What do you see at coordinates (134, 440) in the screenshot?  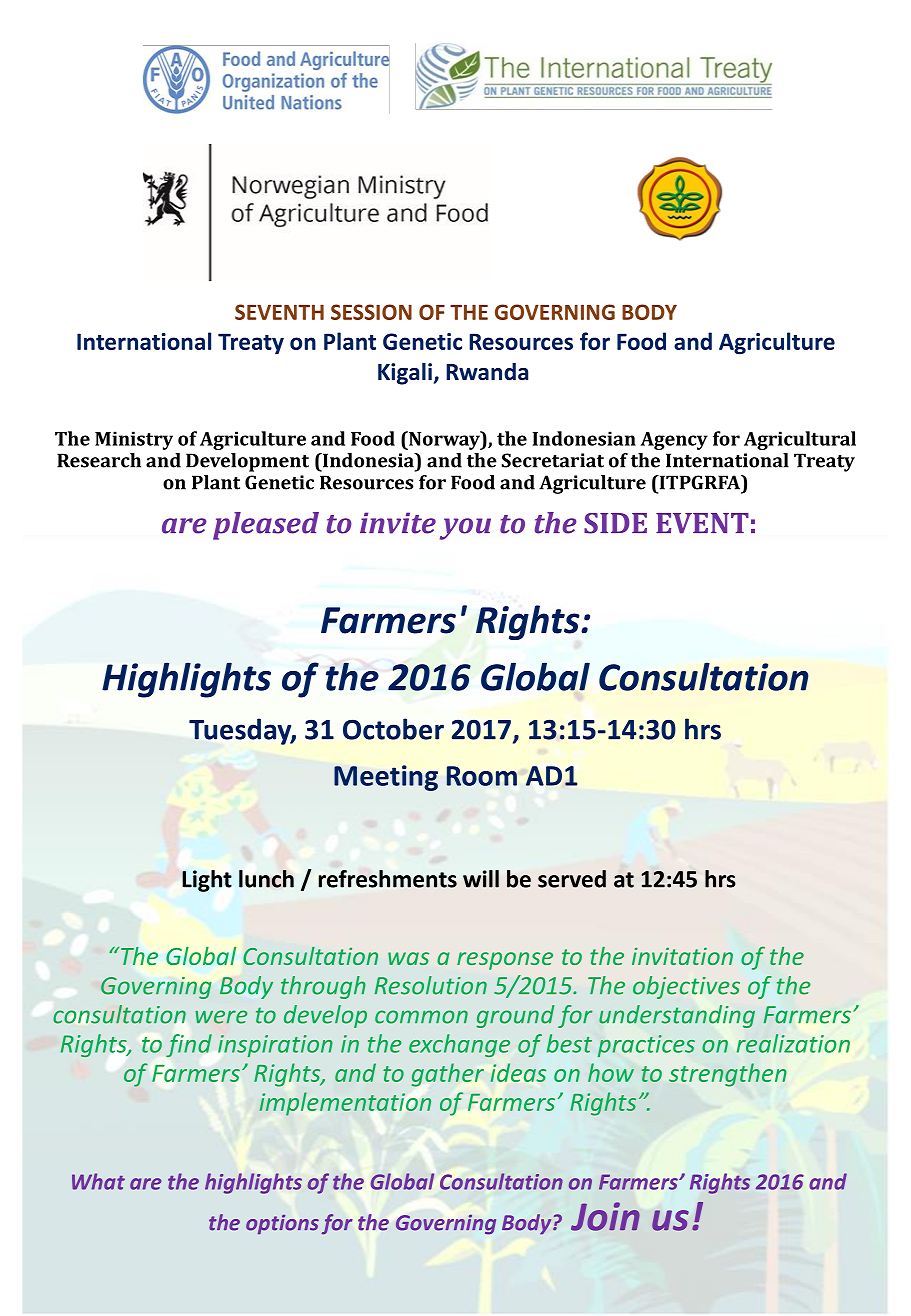 I see `Ministry` at bounding box center [134, 440].
